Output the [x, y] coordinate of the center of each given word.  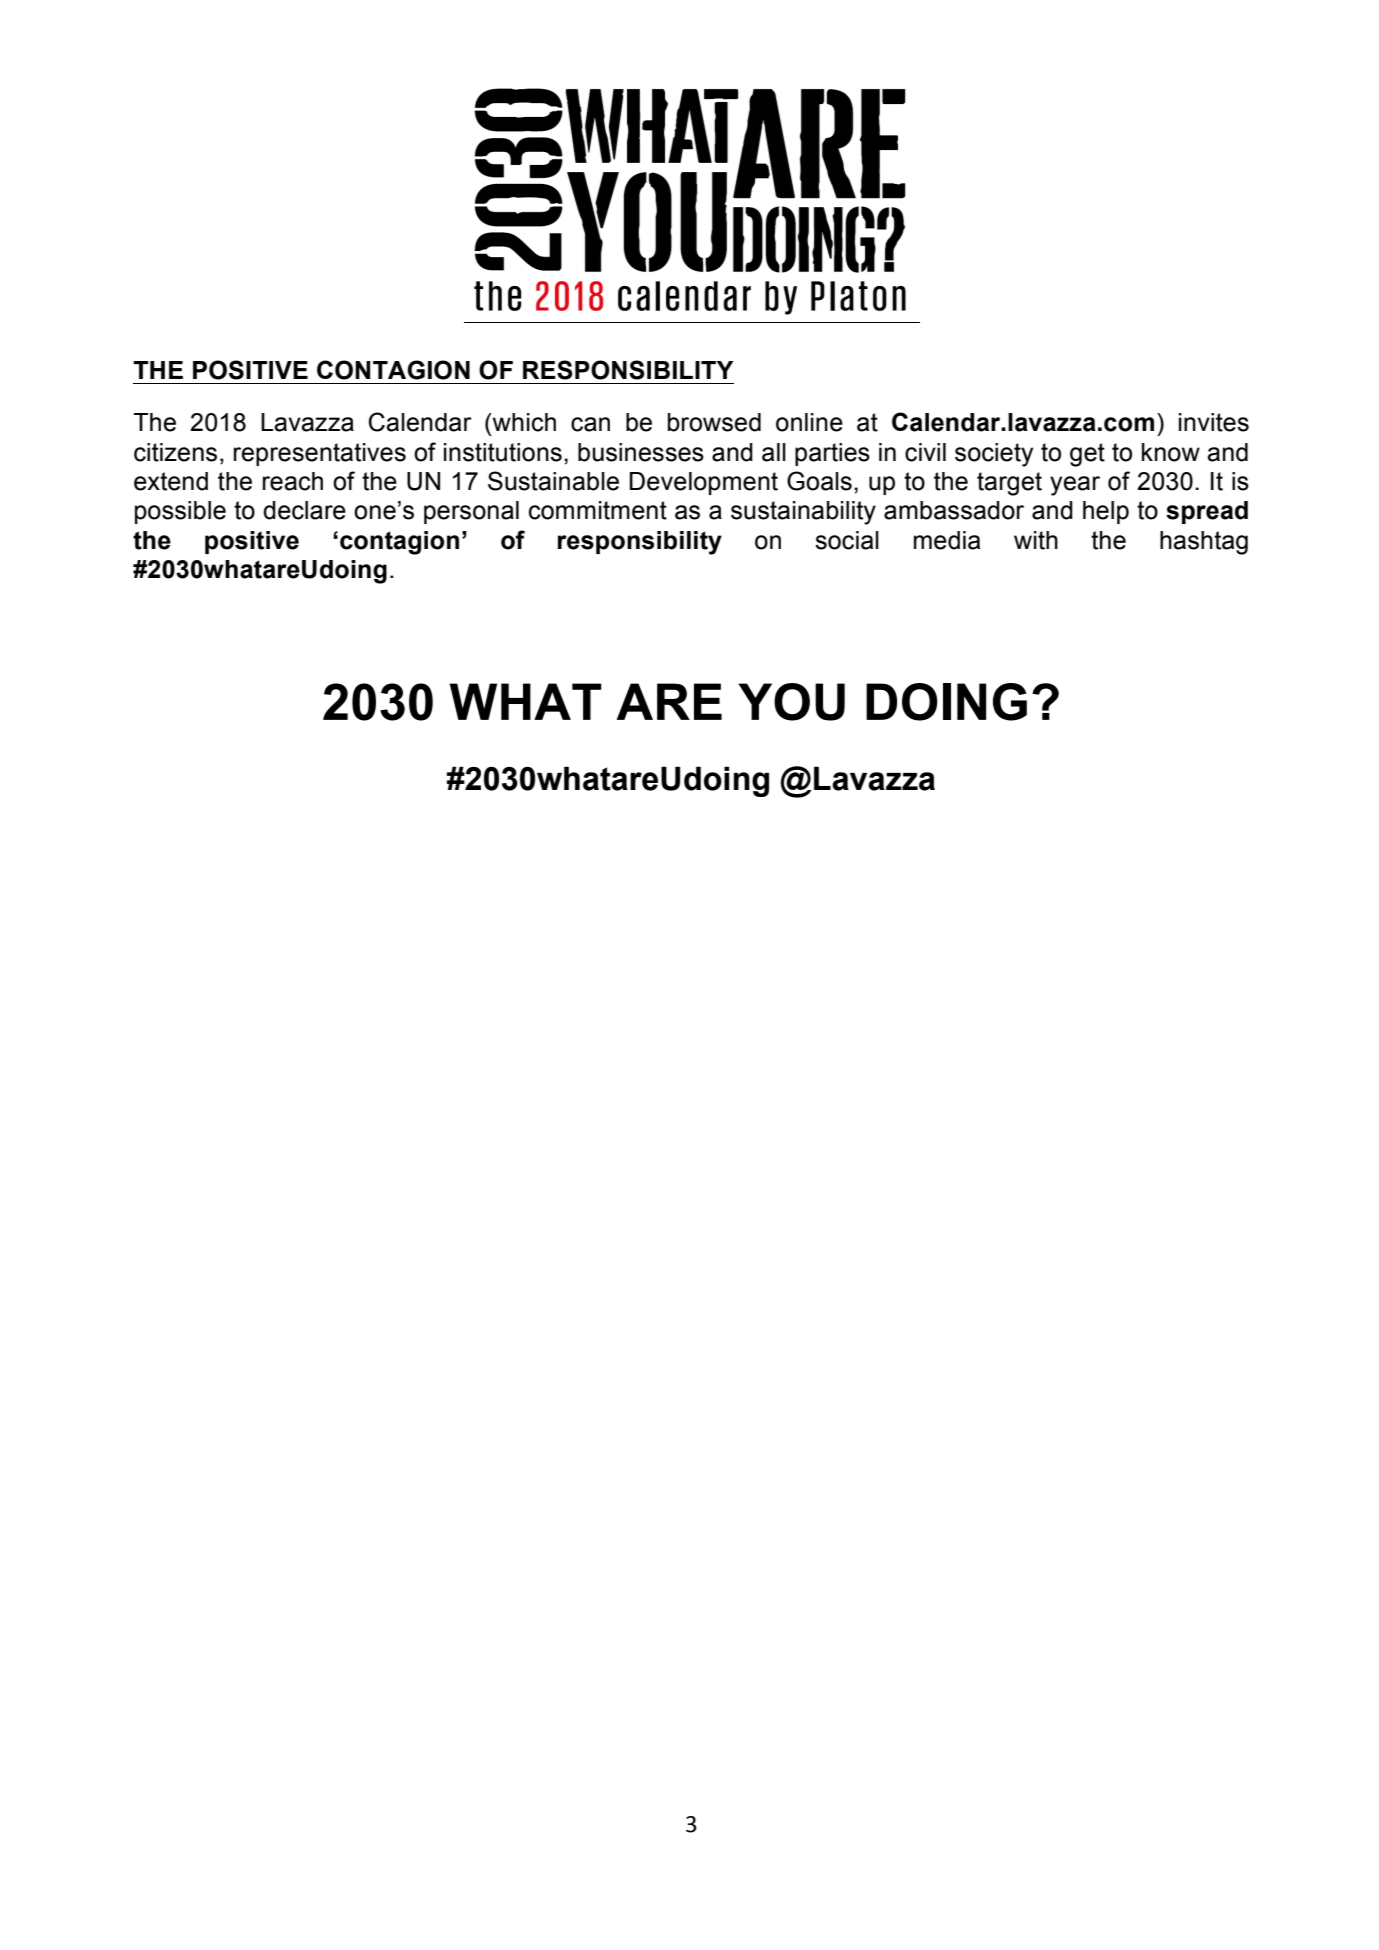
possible [180, 512]
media [947, 540]
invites [1214, 422]
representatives [320, 454]
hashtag [1204, 543]
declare [304, 510]
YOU [792, 702]
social [847, 540]
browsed [714, 422]
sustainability [803, 513]
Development [704, 483]
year [1075, 486]
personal [471, 512]
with [1036, 540]
